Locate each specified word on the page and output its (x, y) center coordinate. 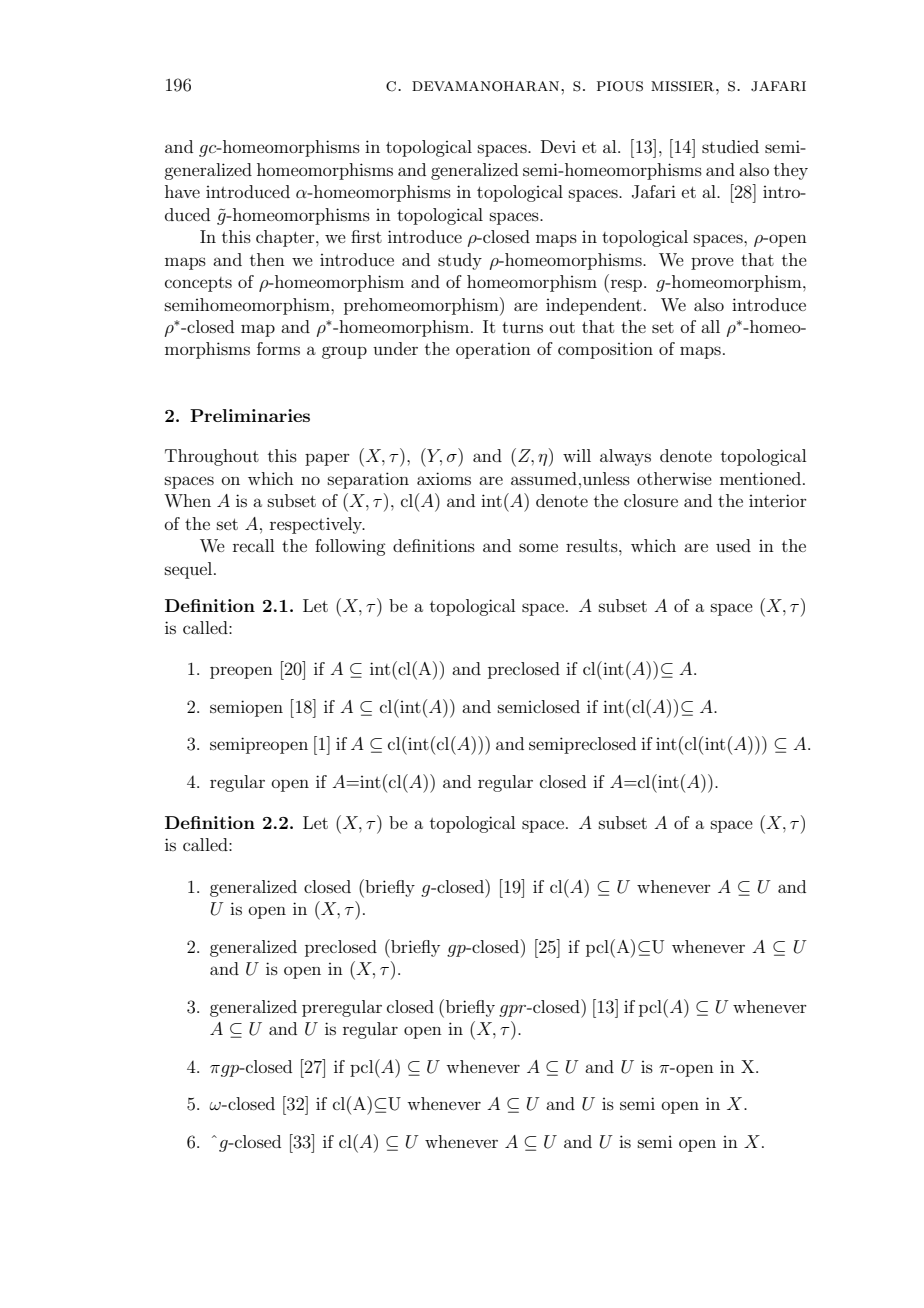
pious (620, 86)
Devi (558, 146)
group (344, 352)
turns (522, 327)
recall (253, 545)
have (182, 191)
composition (605, 350)
